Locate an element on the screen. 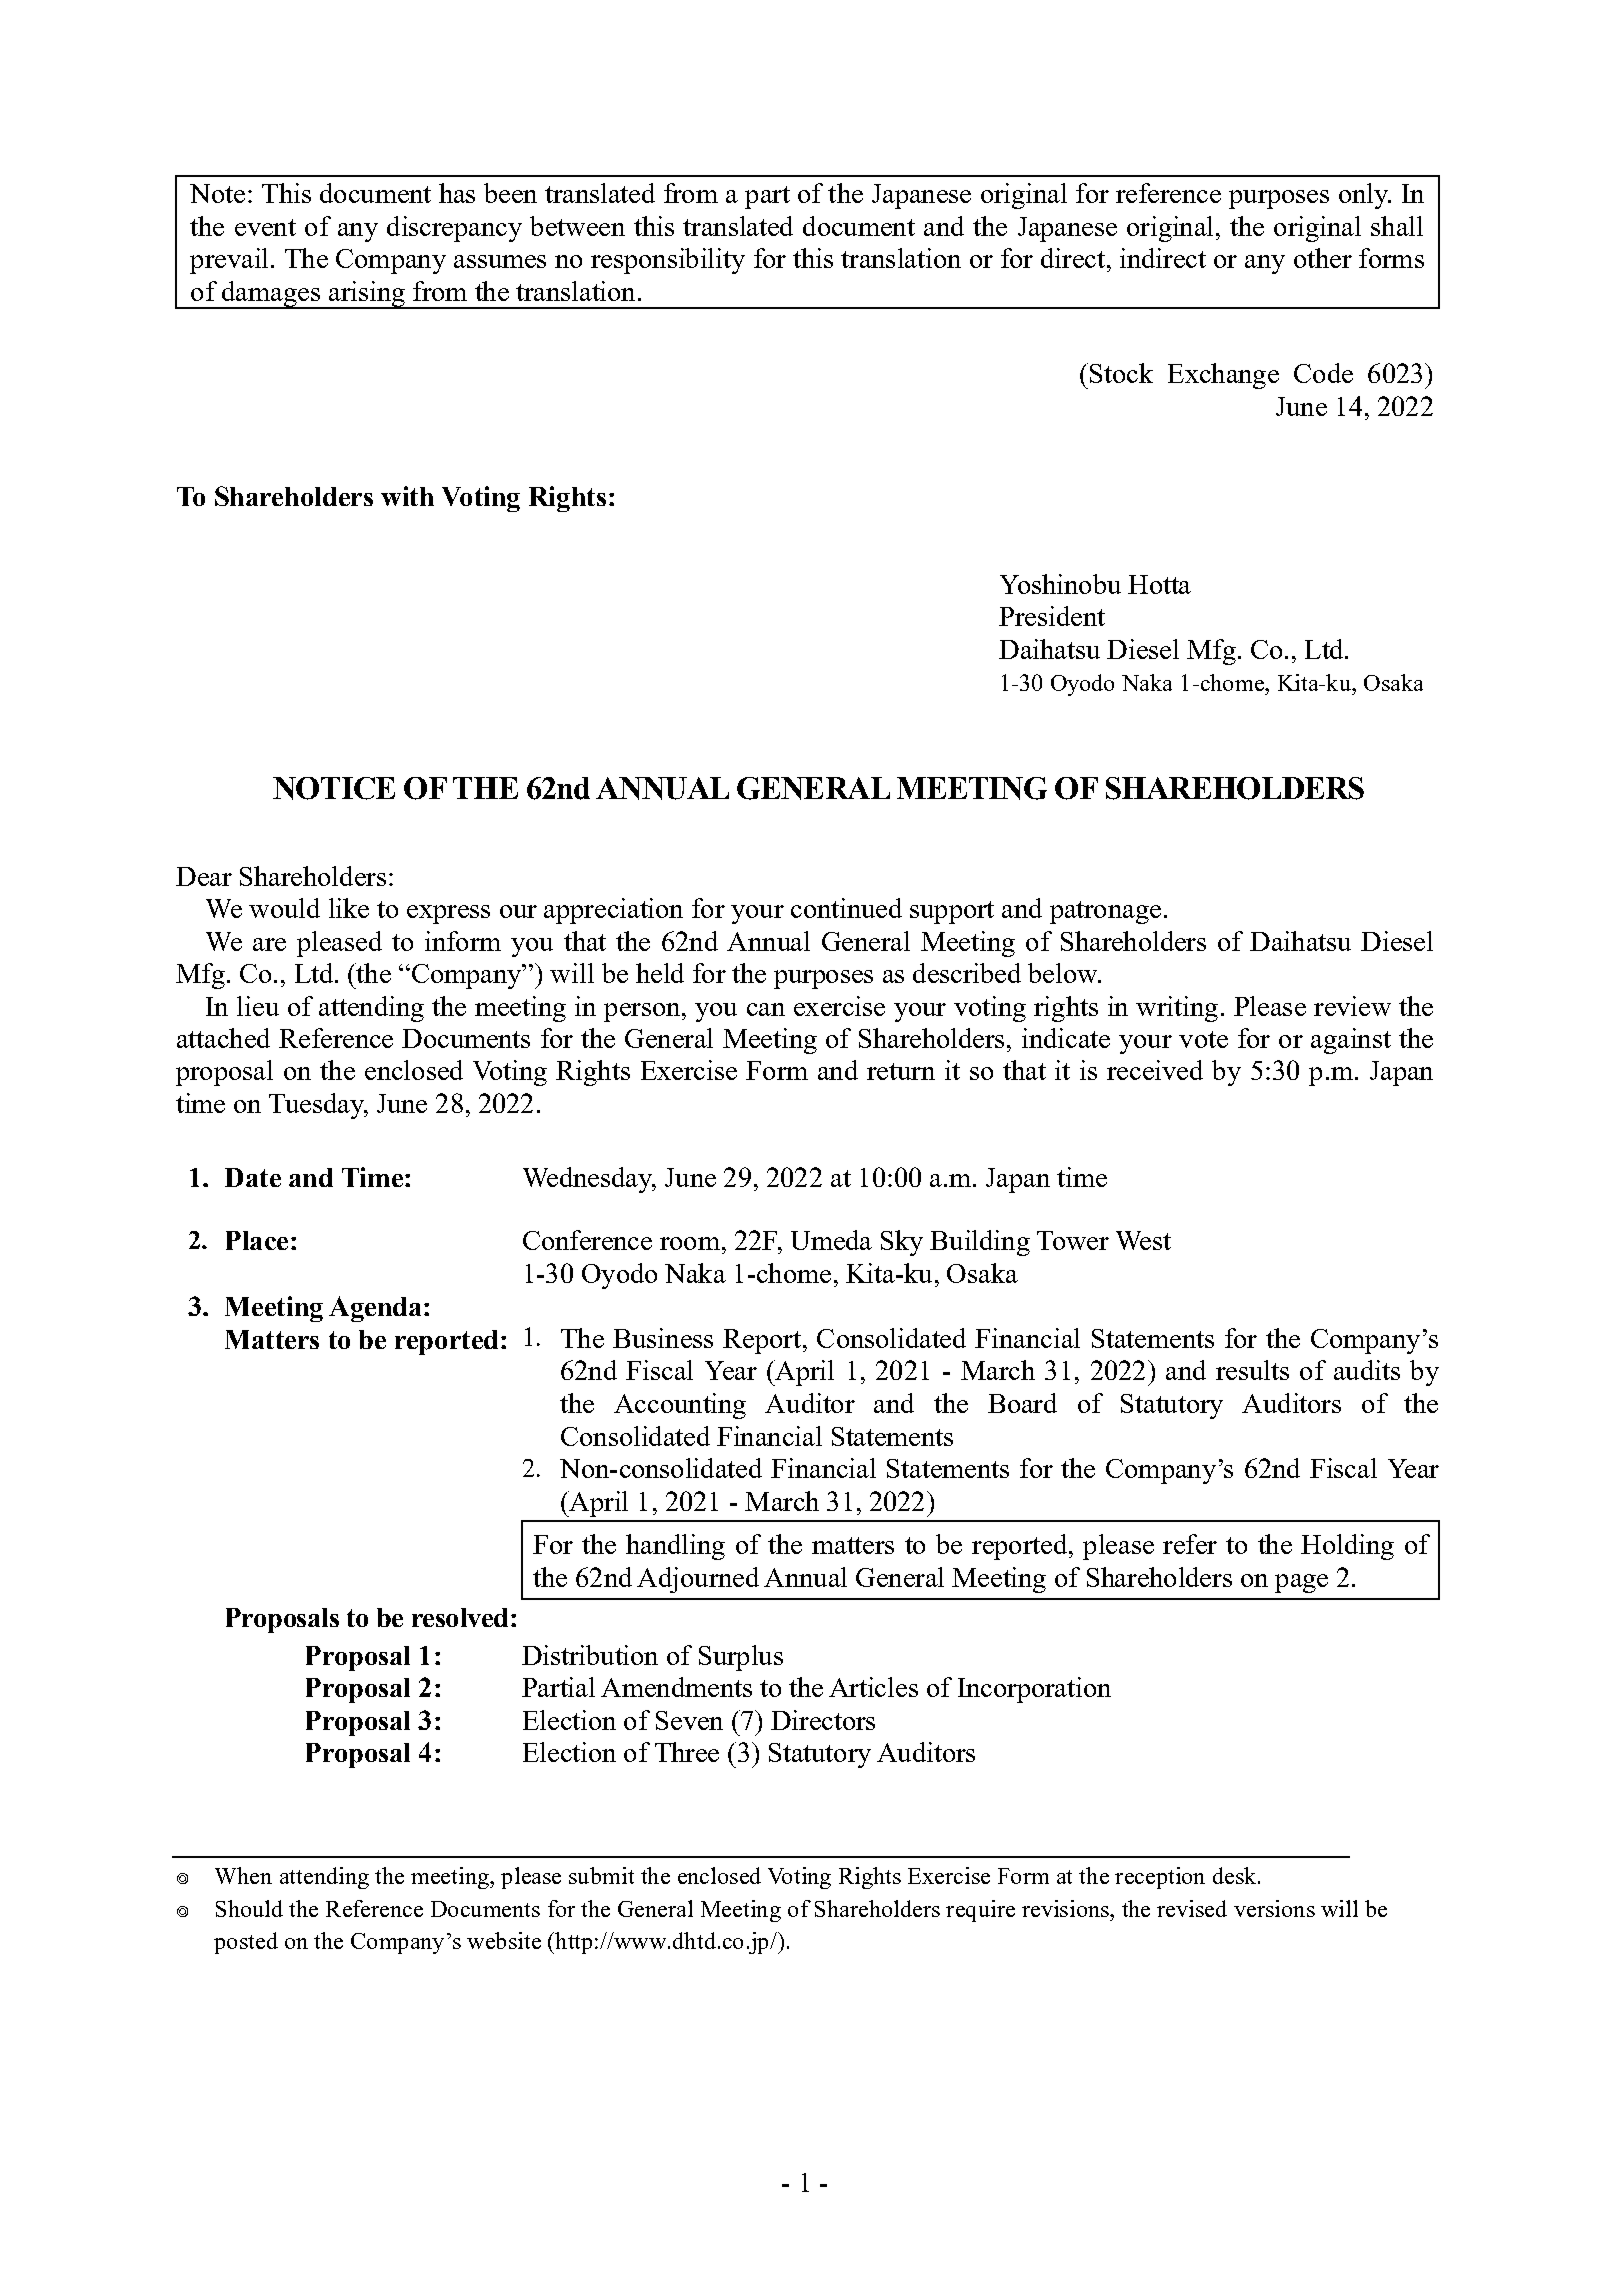  Tuesday is located at coordinates (317, 1106).
